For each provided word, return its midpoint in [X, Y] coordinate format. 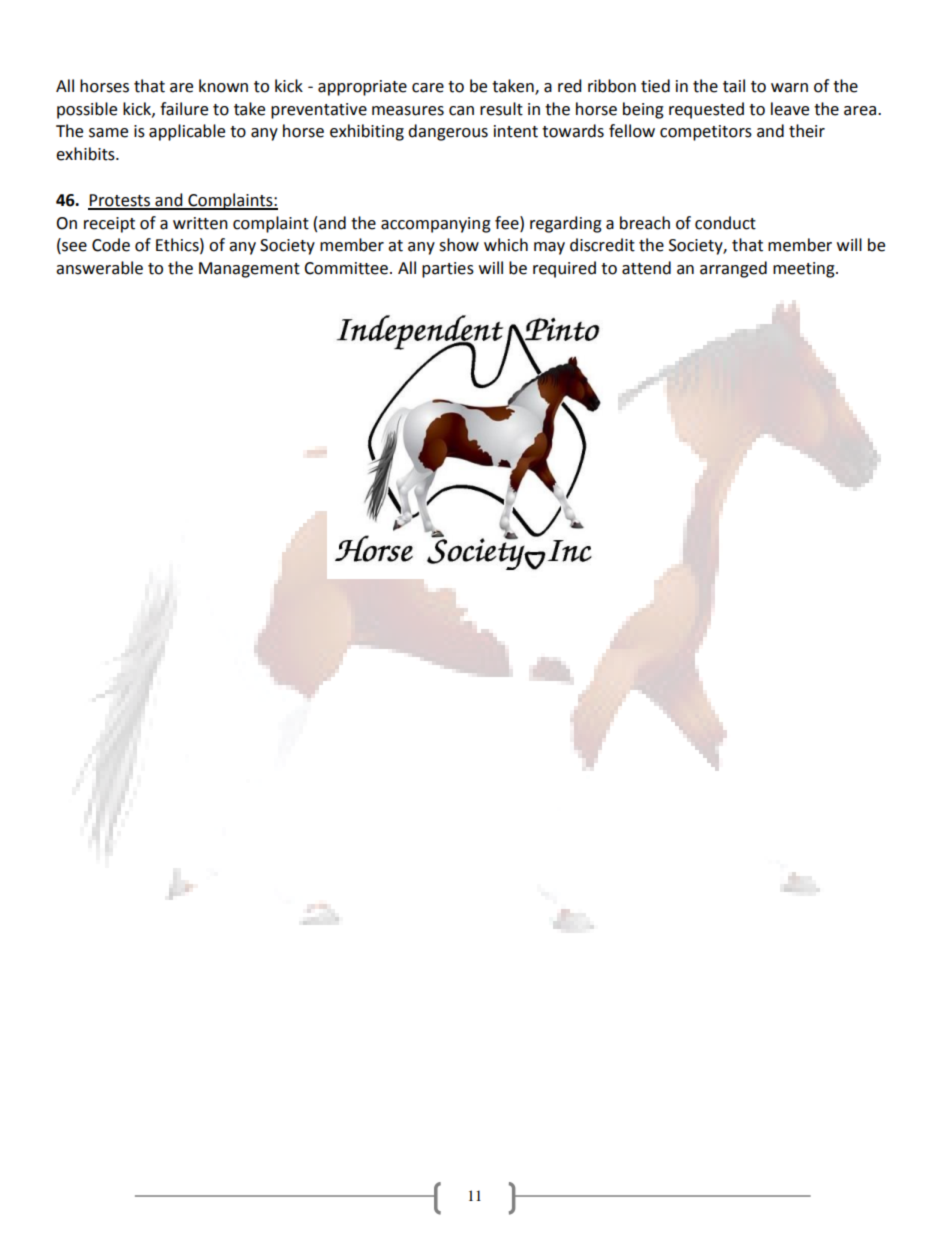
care [428, 88]
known [223, 86]
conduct [725, 223]
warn [789, 88]
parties [448, 270]
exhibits [86, 154]
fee [508, 223]
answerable [99, 268]
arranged [733, 269]
